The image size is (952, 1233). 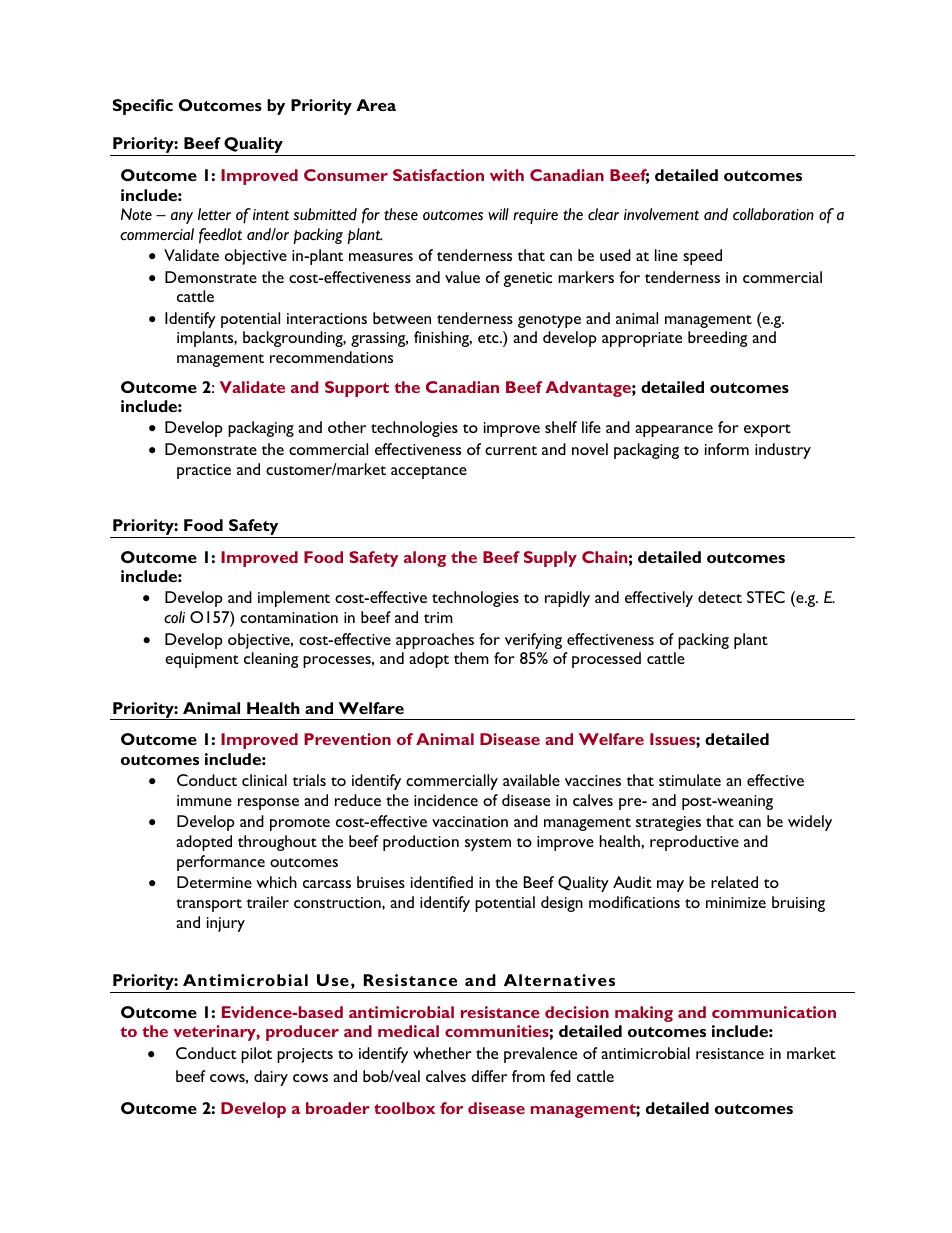 I want to click on immune, so click(x=204, y=800).
